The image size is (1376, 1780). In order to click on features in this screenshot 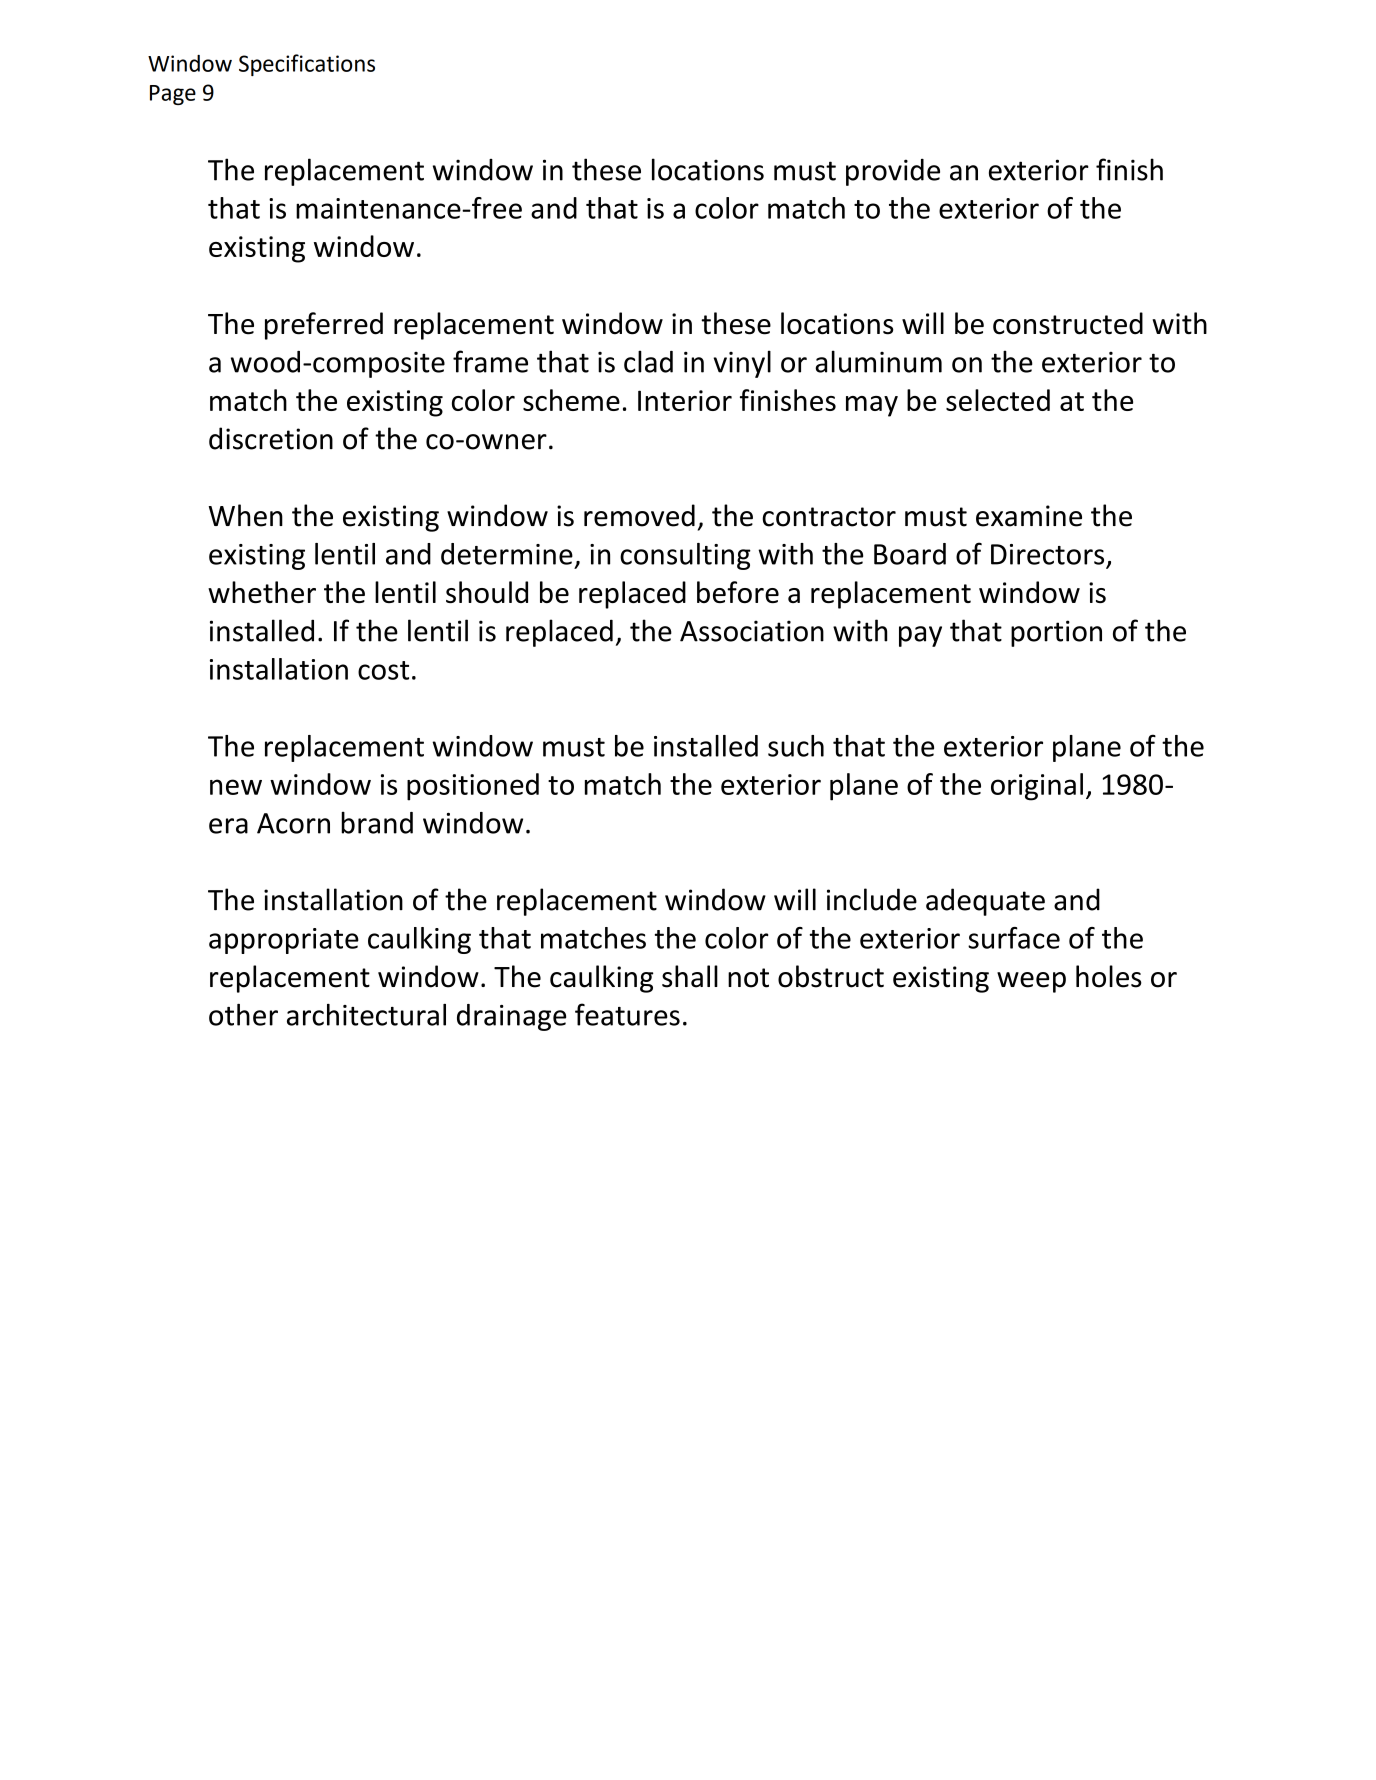, I will do `click(627, 1014)`.
